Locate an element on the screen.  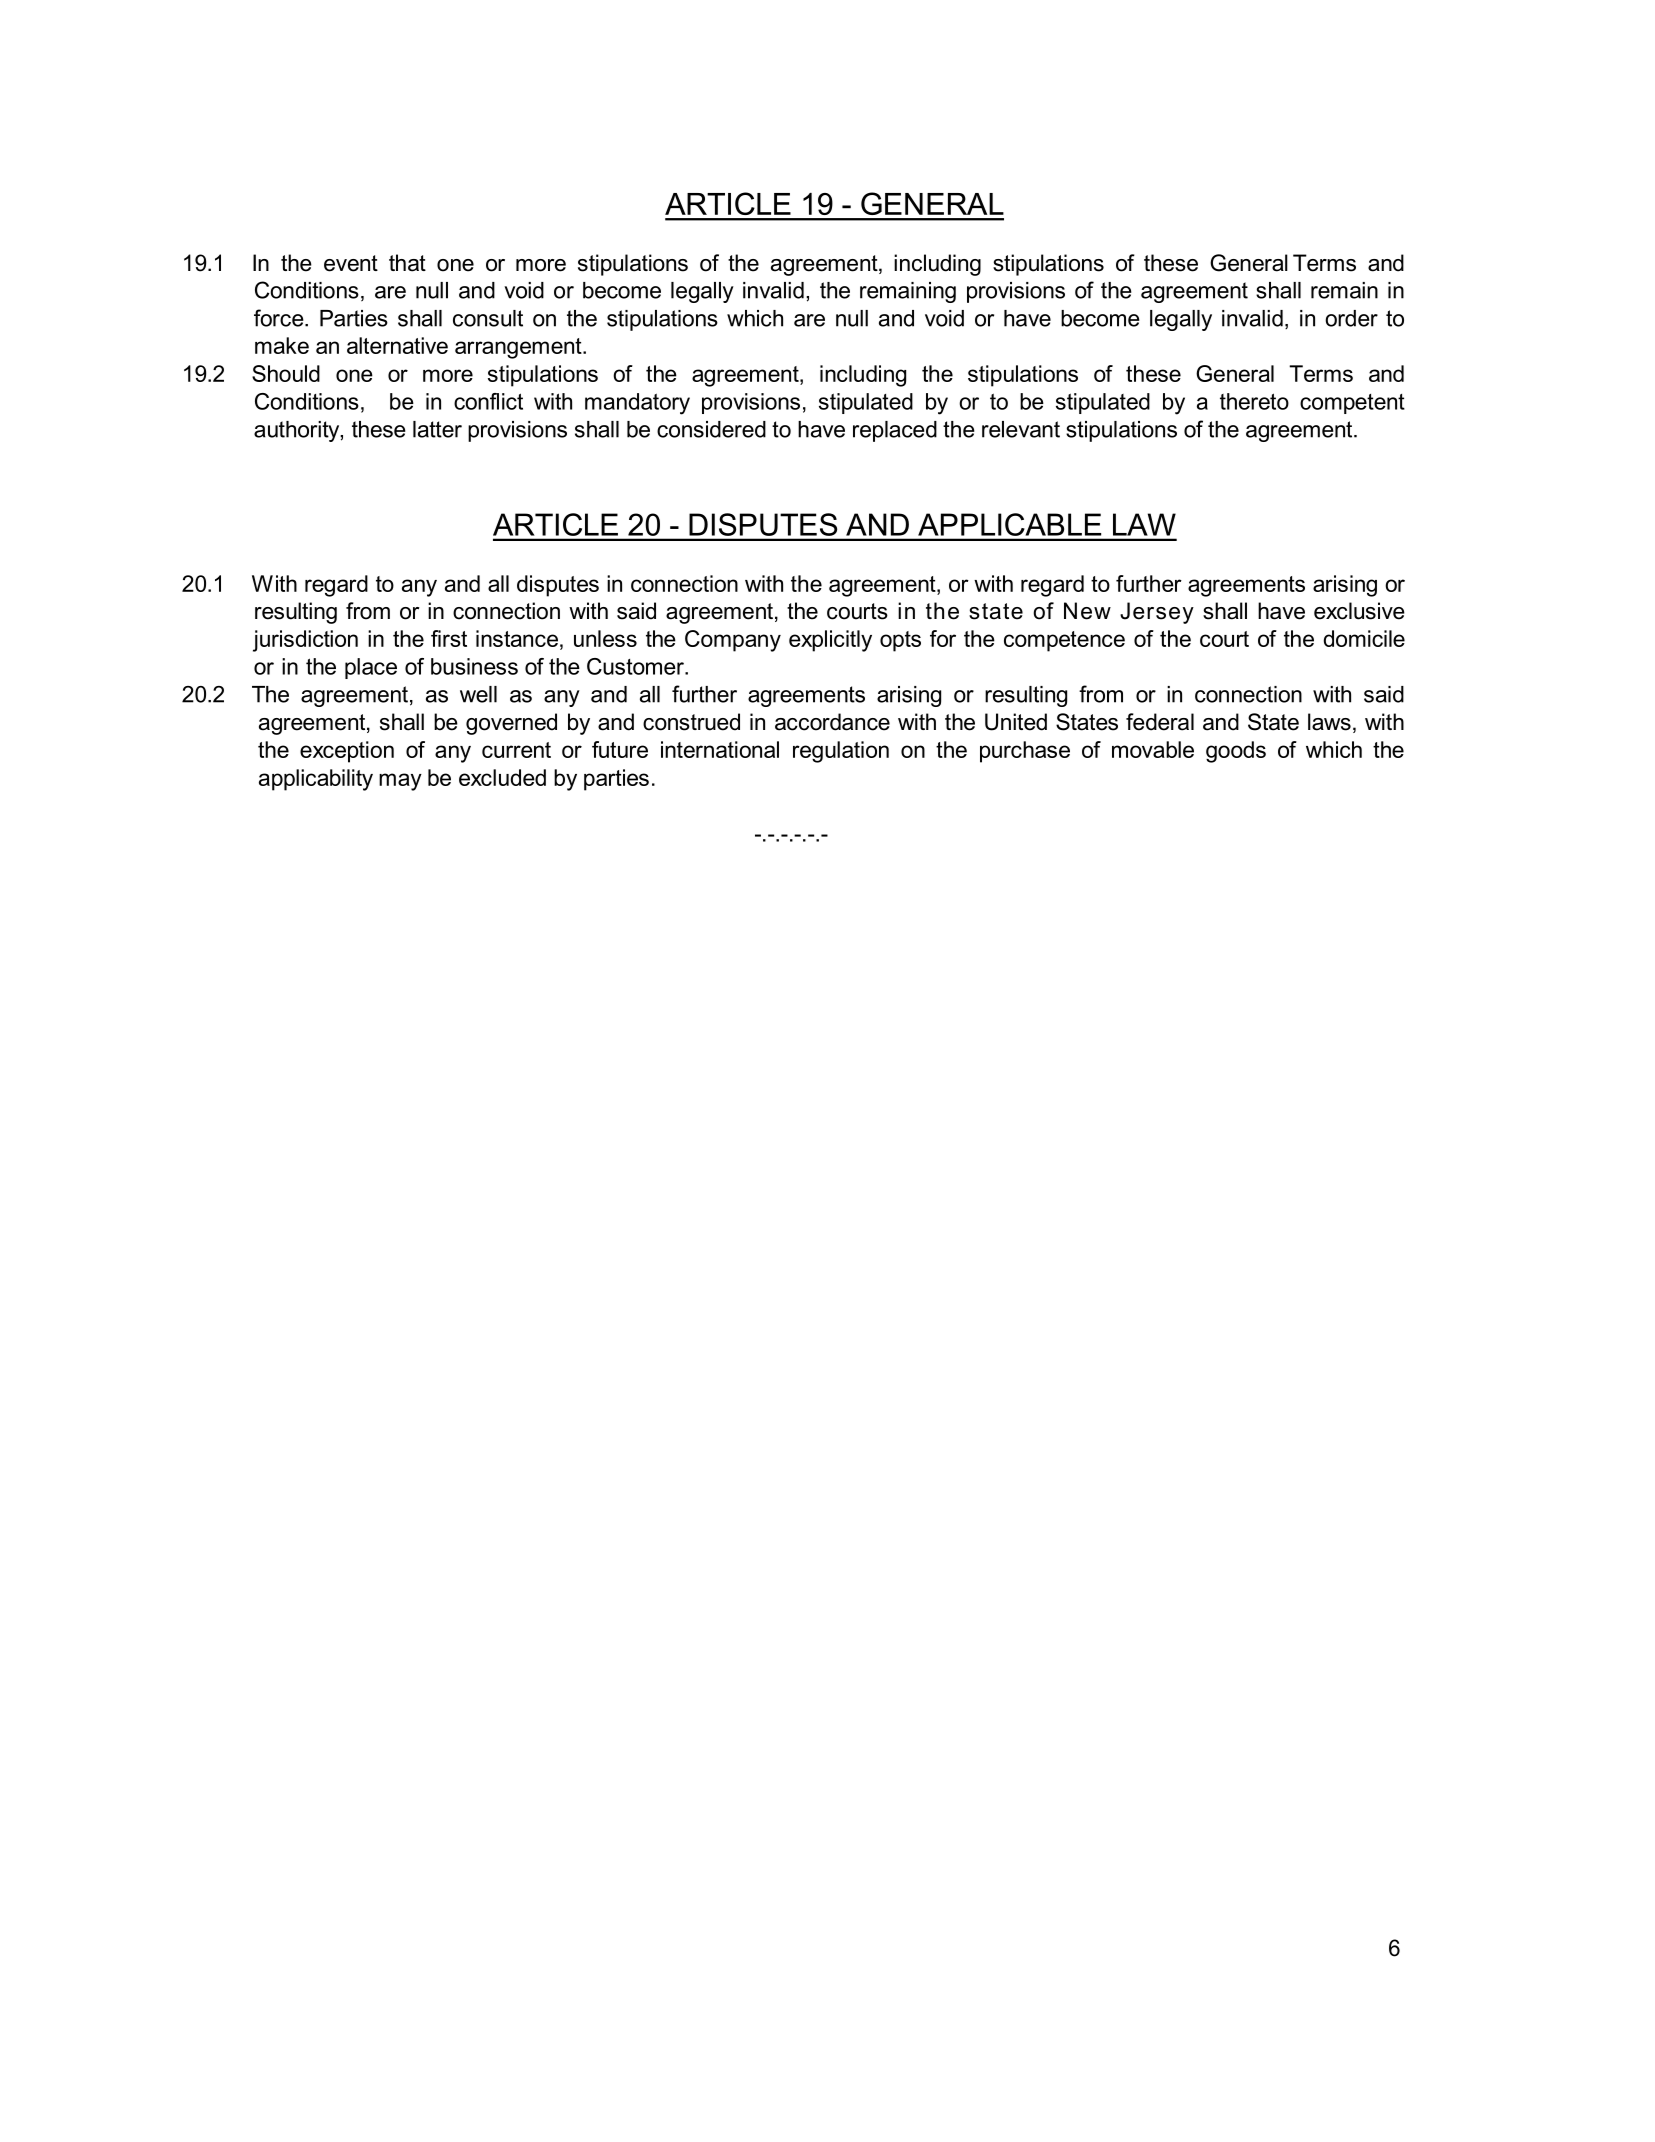
consult is located at coordinates (488, 318).
